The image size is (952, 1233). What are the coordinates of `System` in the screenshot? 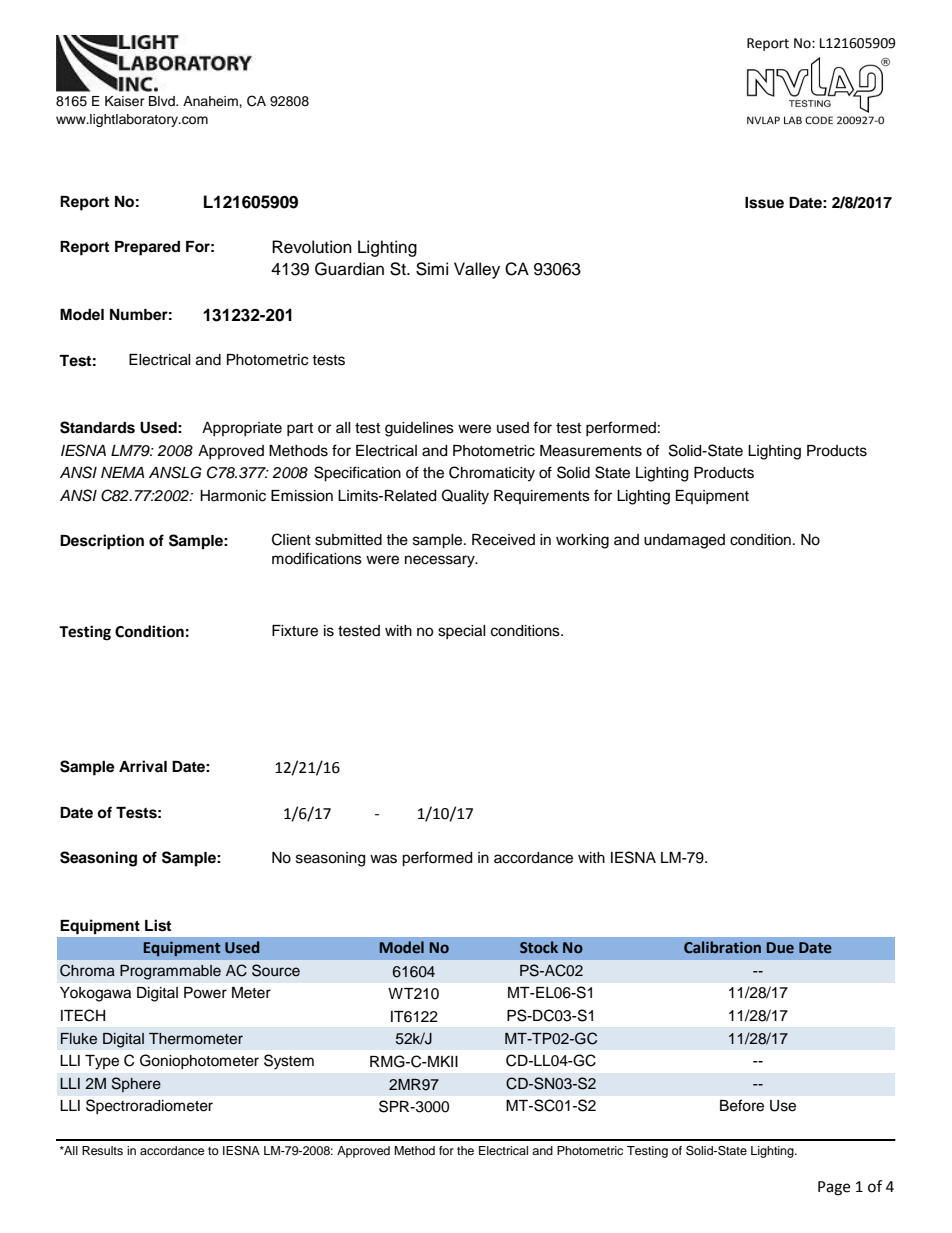 It's located at (289, 1062).
